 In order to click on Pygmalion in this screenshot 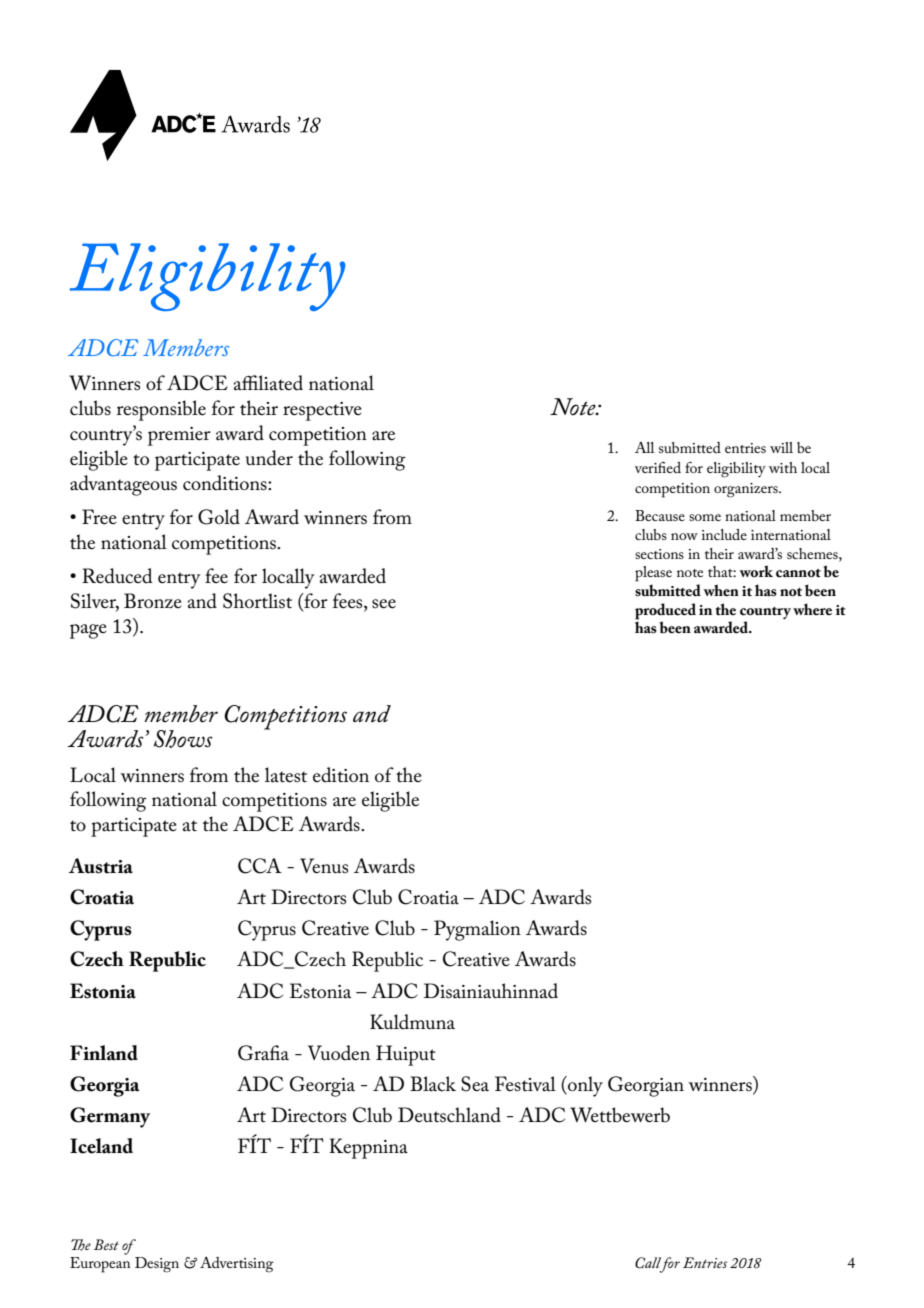, I will do `click(477, 930)`.
